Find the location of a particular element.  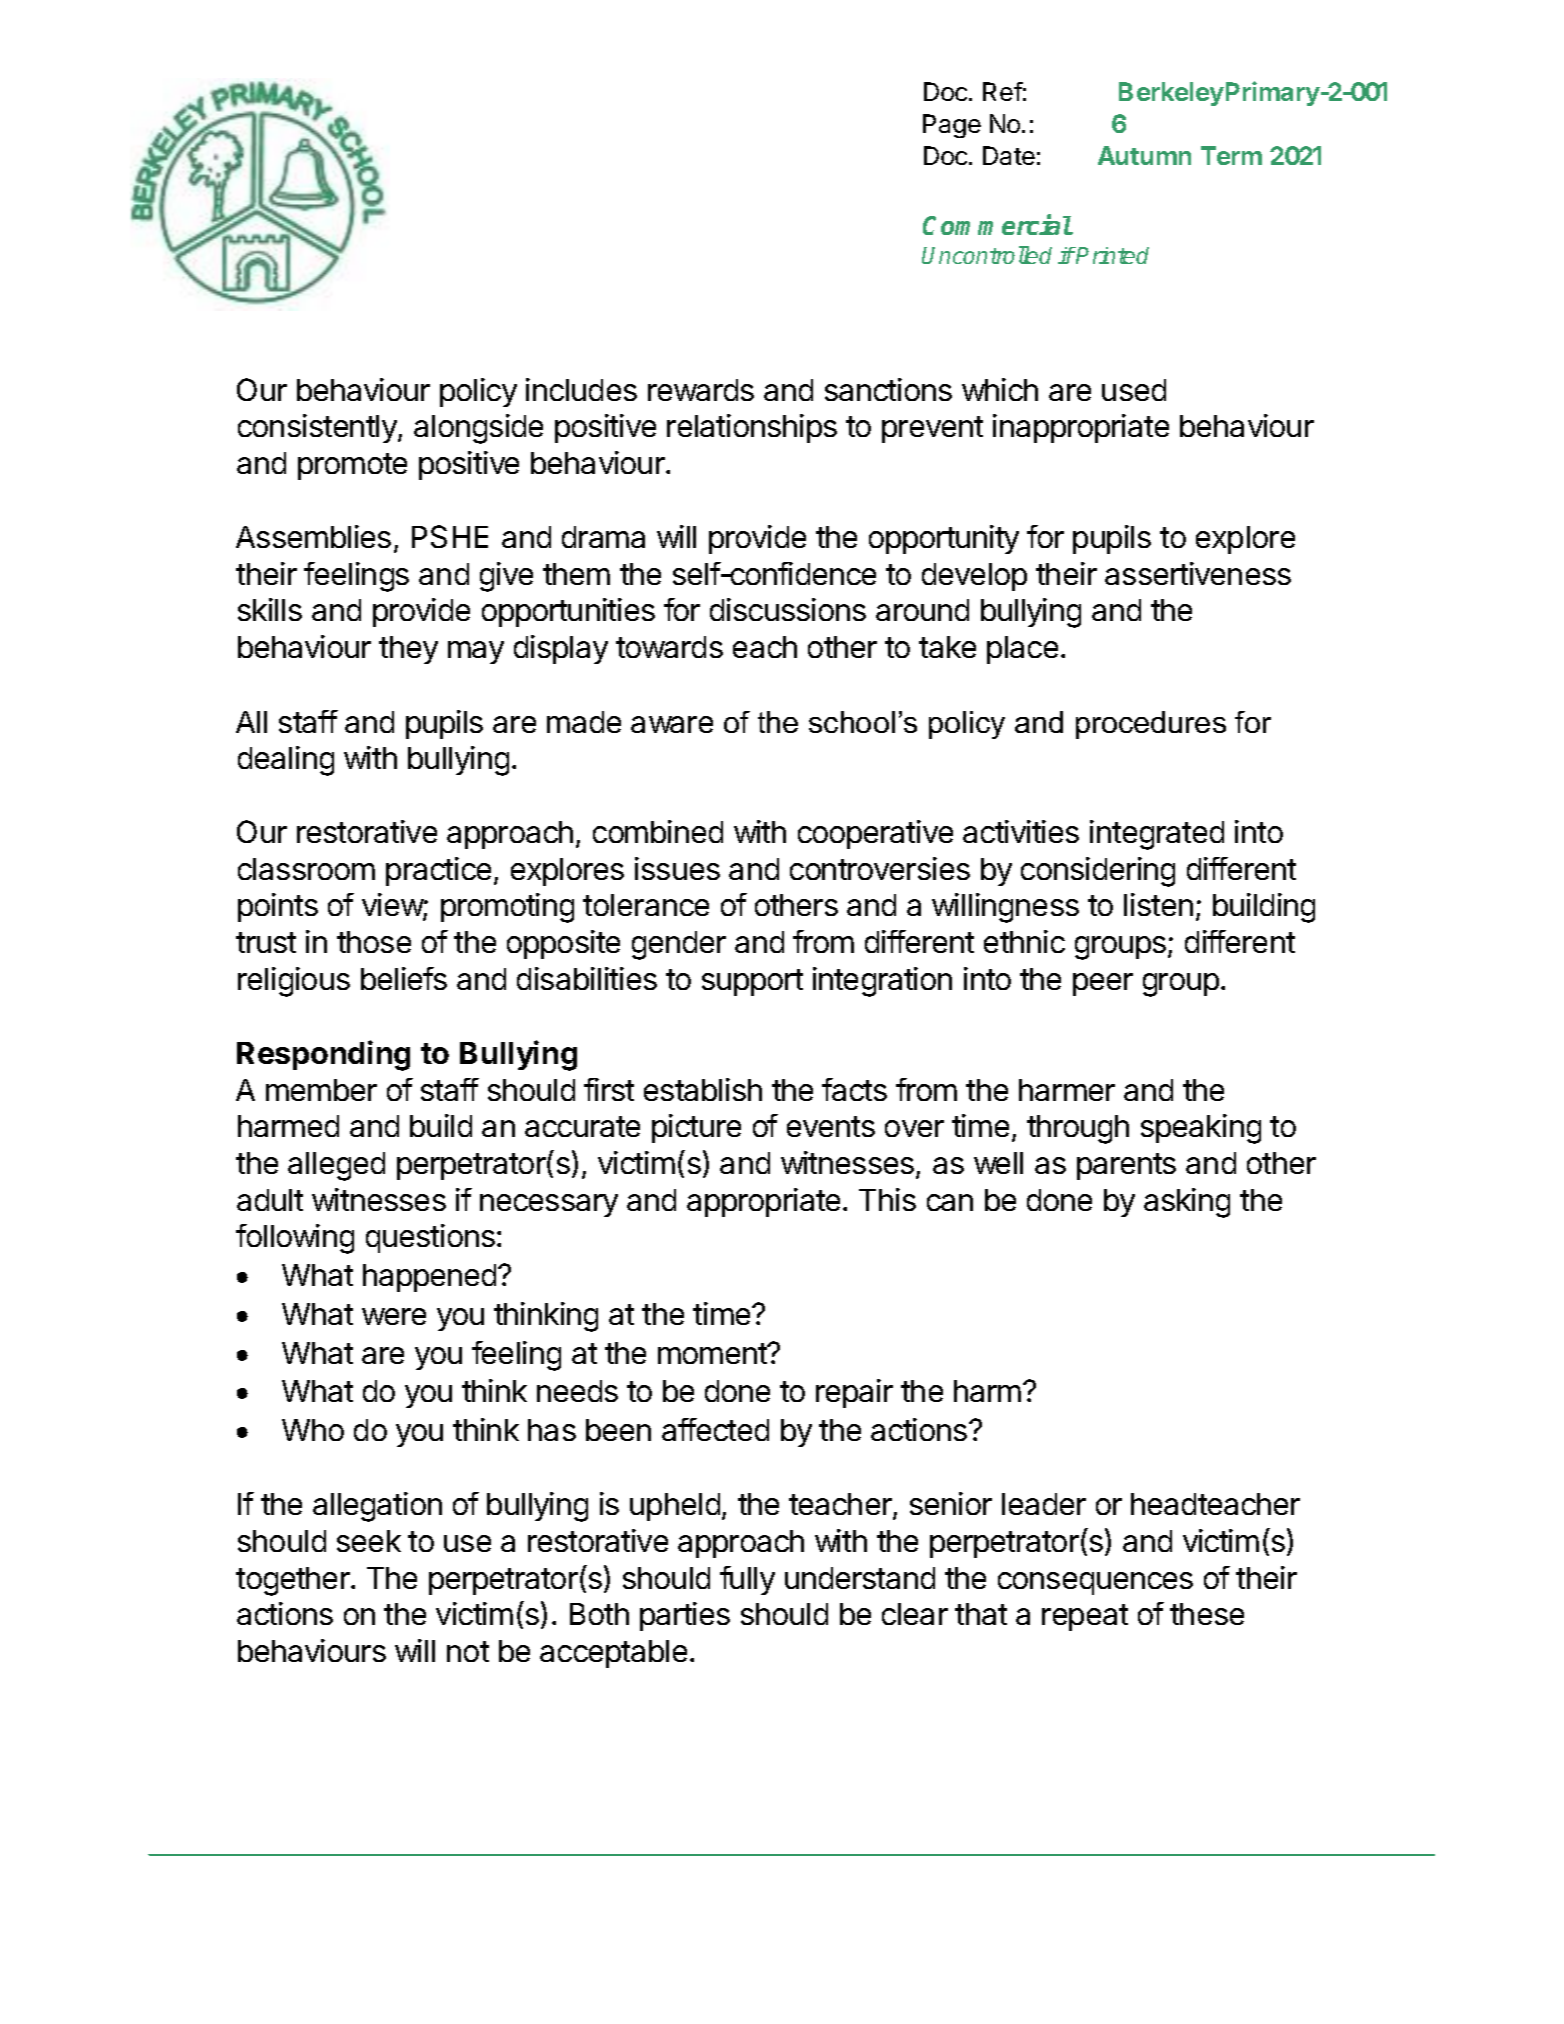

seek is located at coordinates (369, 1541).
